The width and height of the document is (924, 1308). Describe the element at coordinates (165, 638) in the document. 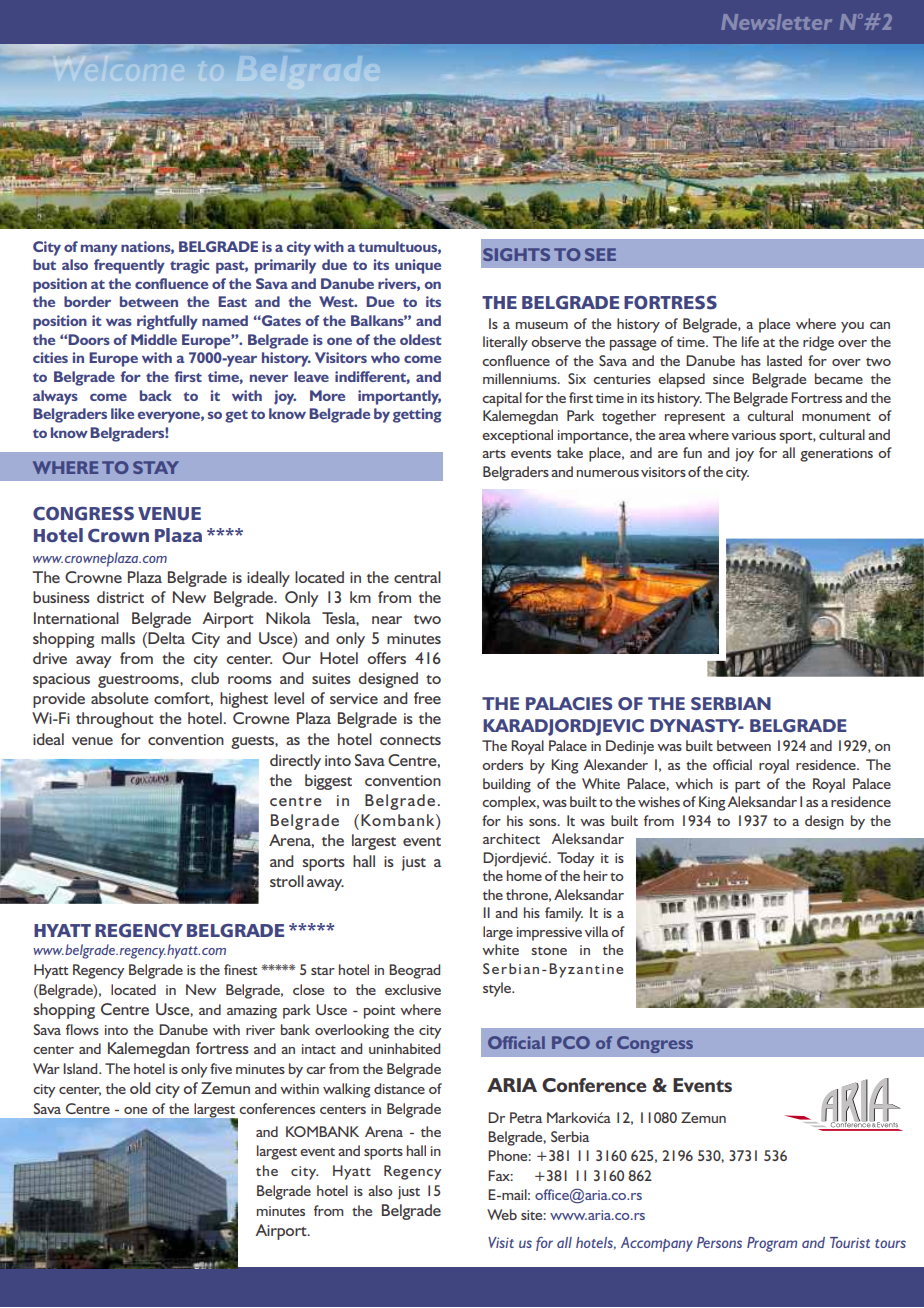

I see `Delta` at that location.
